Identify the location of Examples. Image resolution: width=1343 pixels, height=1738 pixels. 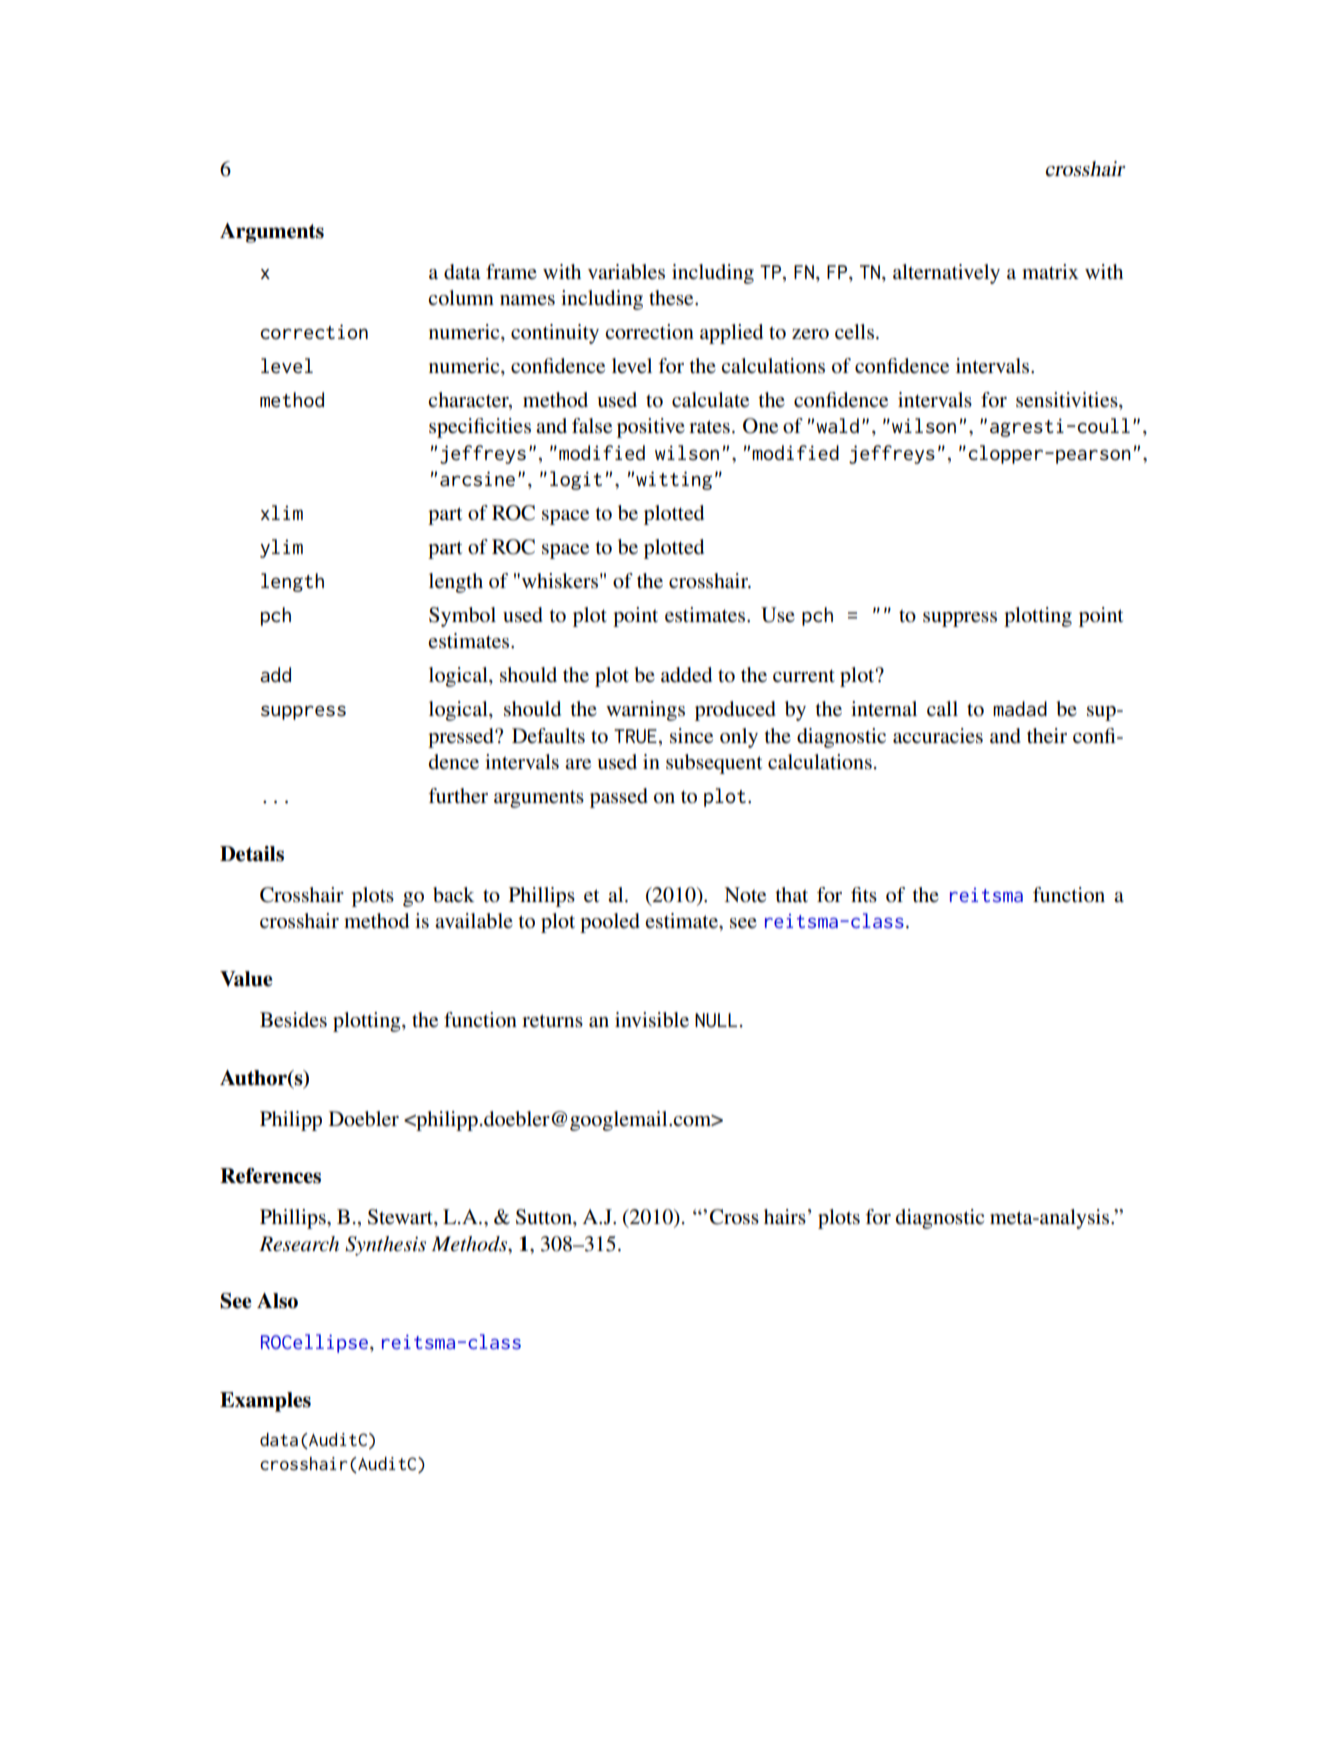
(265, 1402).
